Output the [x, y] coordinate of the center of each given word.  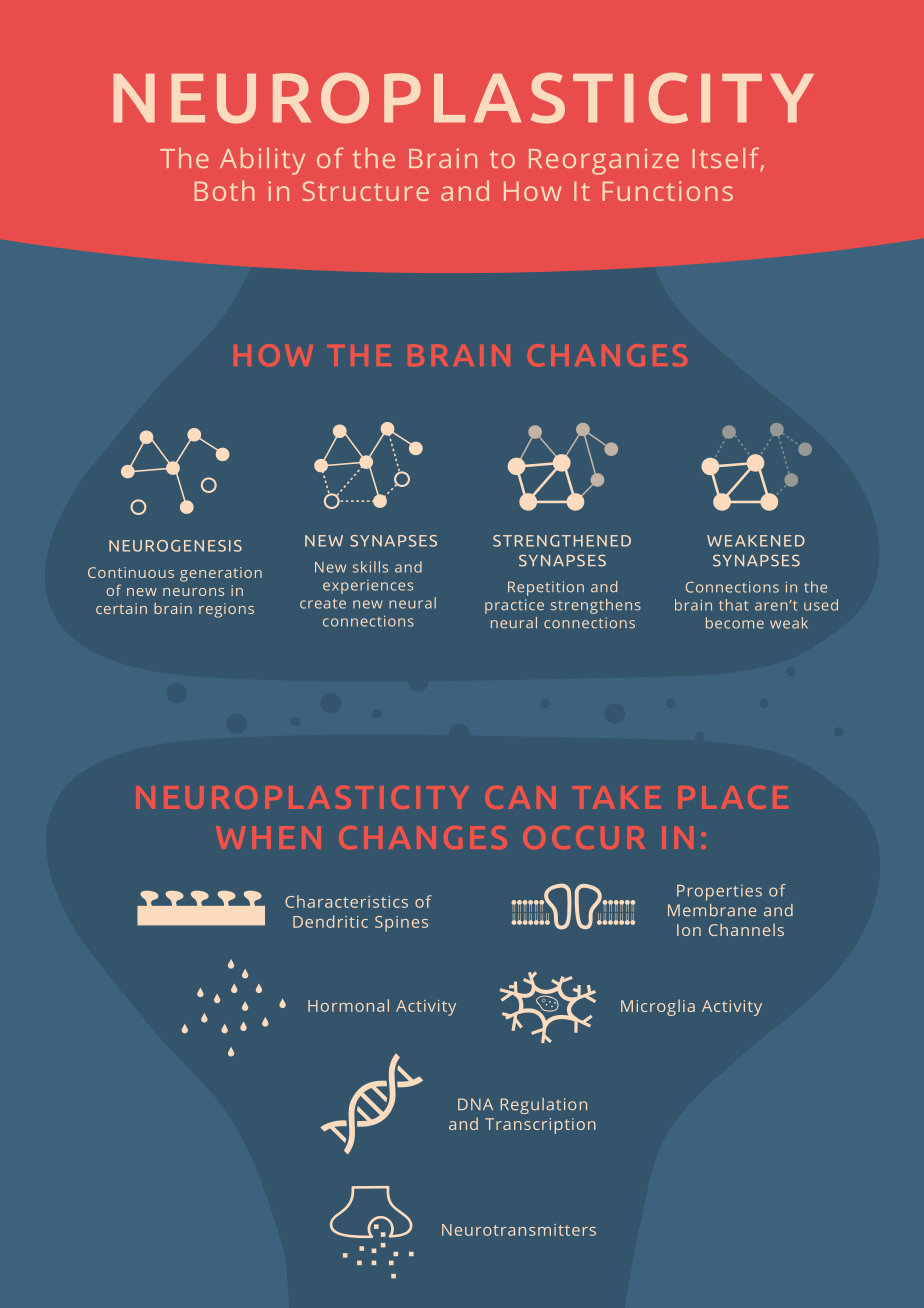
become [735, 623]
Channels [746, 929]
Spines [401, 924]
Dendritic [330, 921]
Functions [668, 191]
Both [225, 190]
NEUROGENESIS [175, 546]
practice [514, 606]
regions [226, 610]
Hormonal [348, 1005]
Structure [365, 191]
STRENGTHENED [562, 541]
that [733, 605]
